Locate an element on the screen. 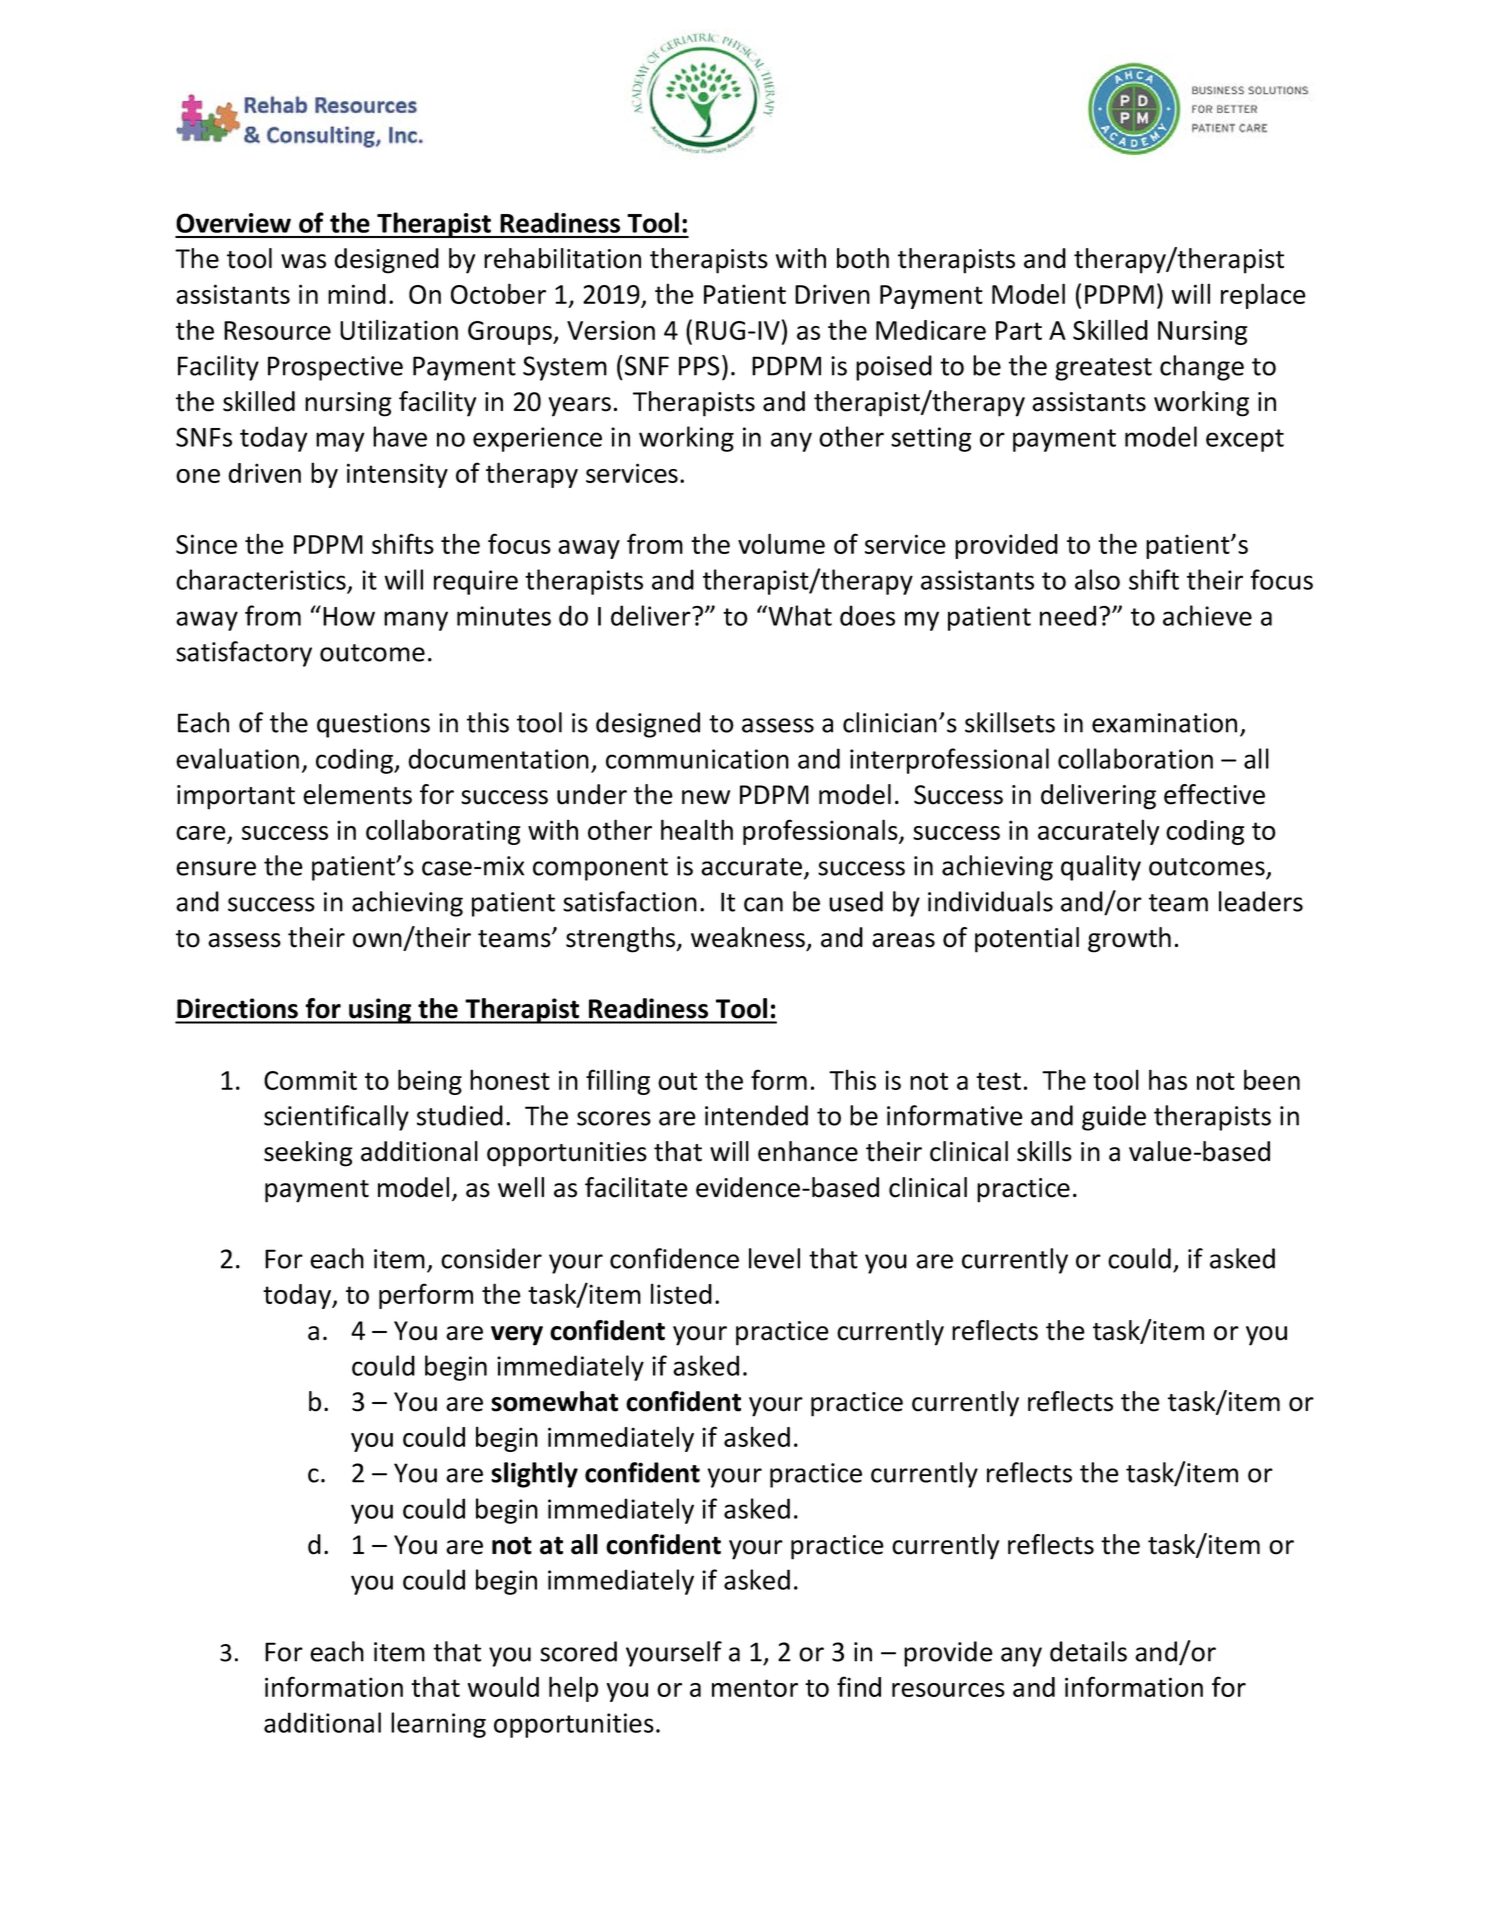 The image size is (1492, 1931). achieve is located at coordinates (1207, 615).
